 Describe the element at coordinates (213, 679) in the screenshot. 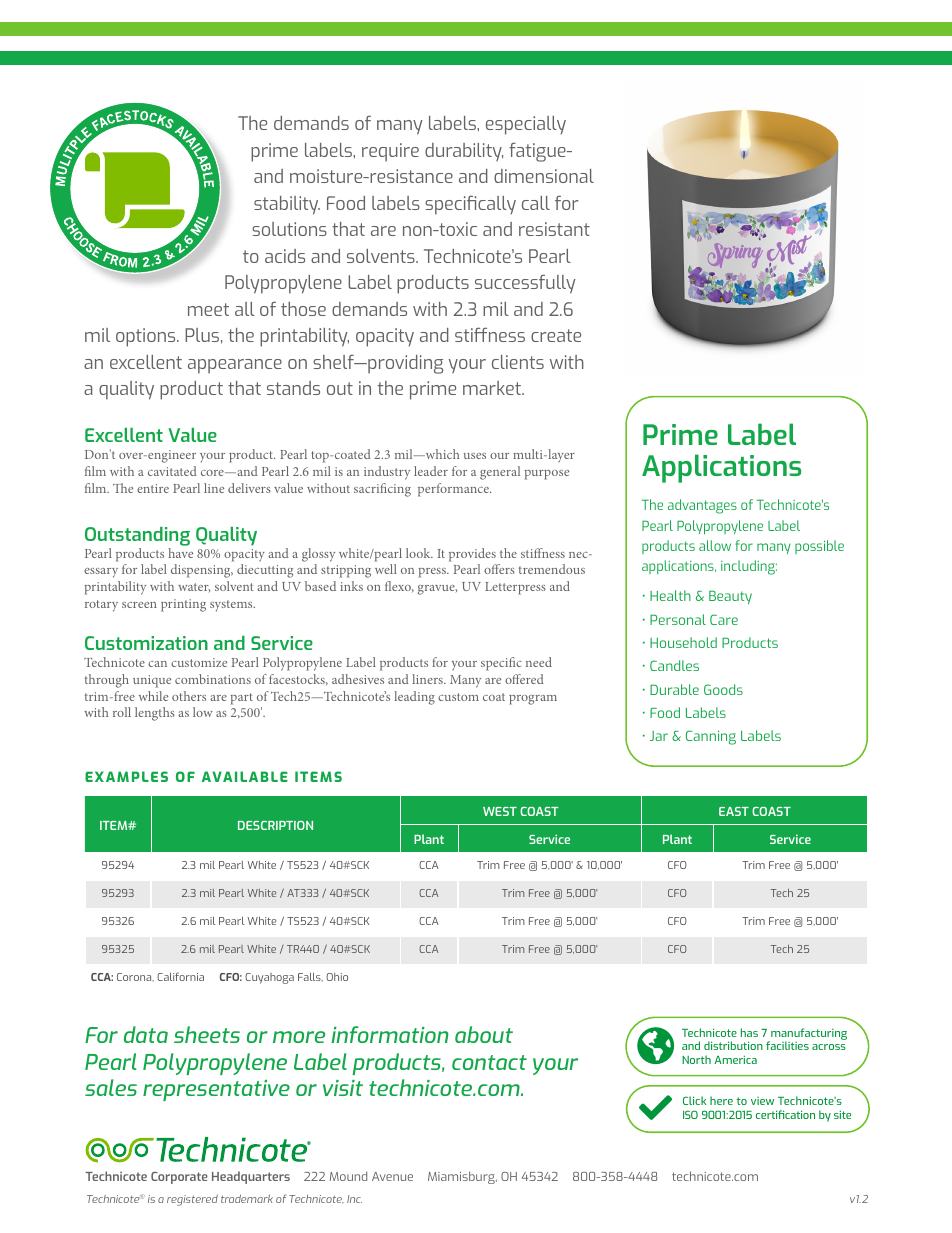

I see `combinations` at that location.
